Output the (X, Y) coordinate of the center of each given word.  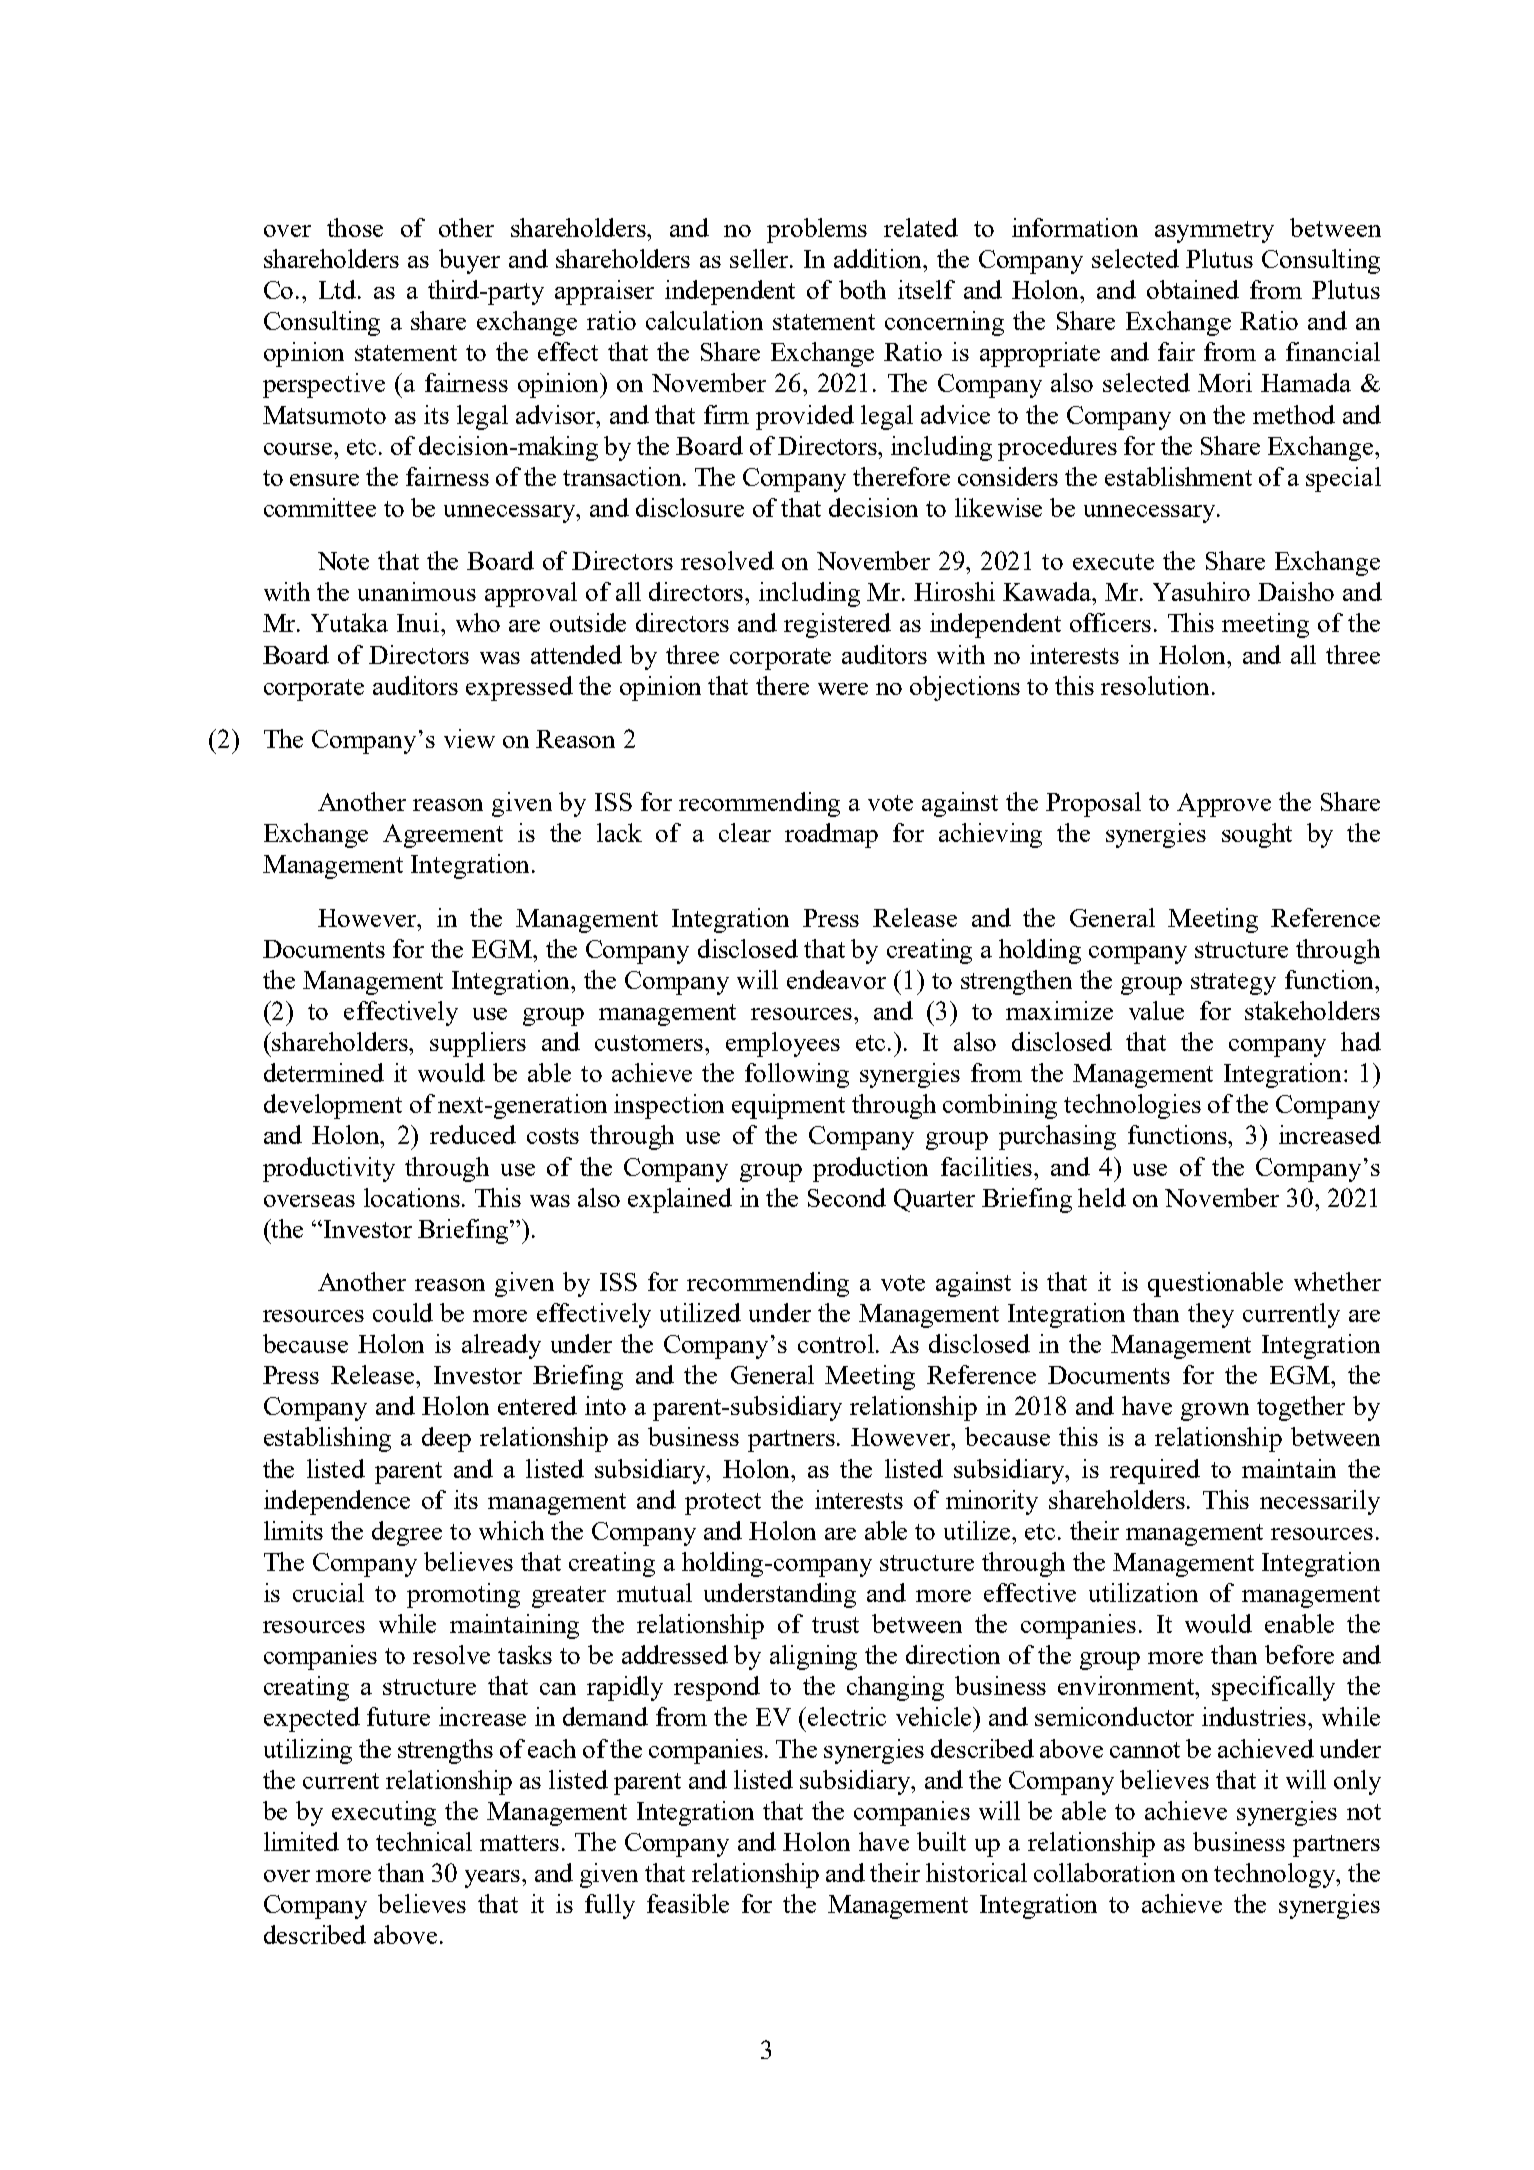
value (1156, 1010)
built (941, 1841)
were (843, 689)
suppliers (478, 1044)
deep (446, 1439)
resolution (1157, 685)
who (478, 622)
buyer (469, 261)
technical (424, 1841)
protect (723, 1504)
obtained (1193, 289)
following (797, 1075)
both (862, 289)
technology (1276, 1875)
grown (1215, 1412)
